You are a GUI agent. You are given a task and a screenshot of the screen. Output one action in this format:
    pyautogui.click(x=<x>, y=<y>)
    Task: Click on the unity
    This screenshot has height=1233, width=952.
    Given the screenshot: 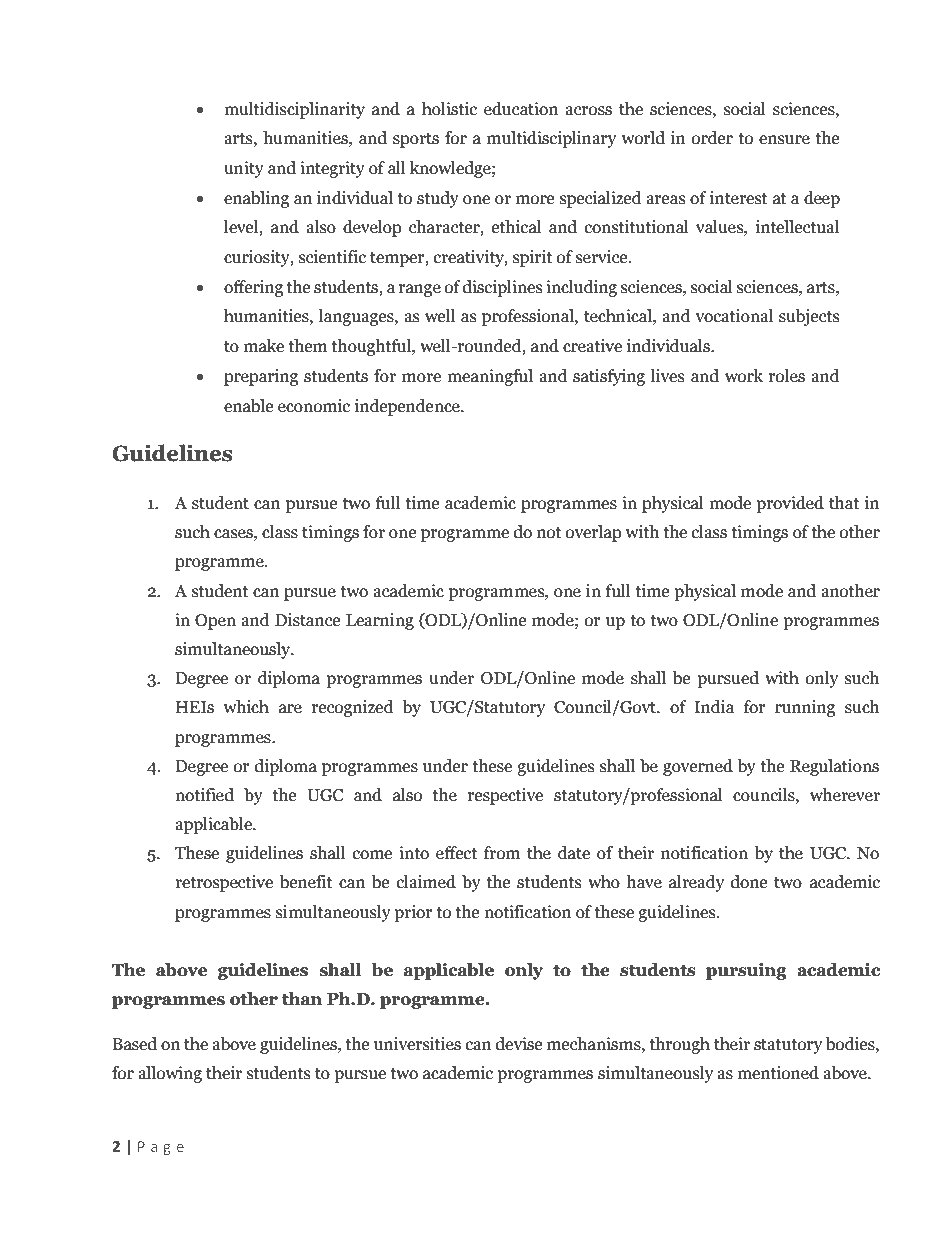 What is the action you would take?
    pyautogui.click(x=244, y=169)
